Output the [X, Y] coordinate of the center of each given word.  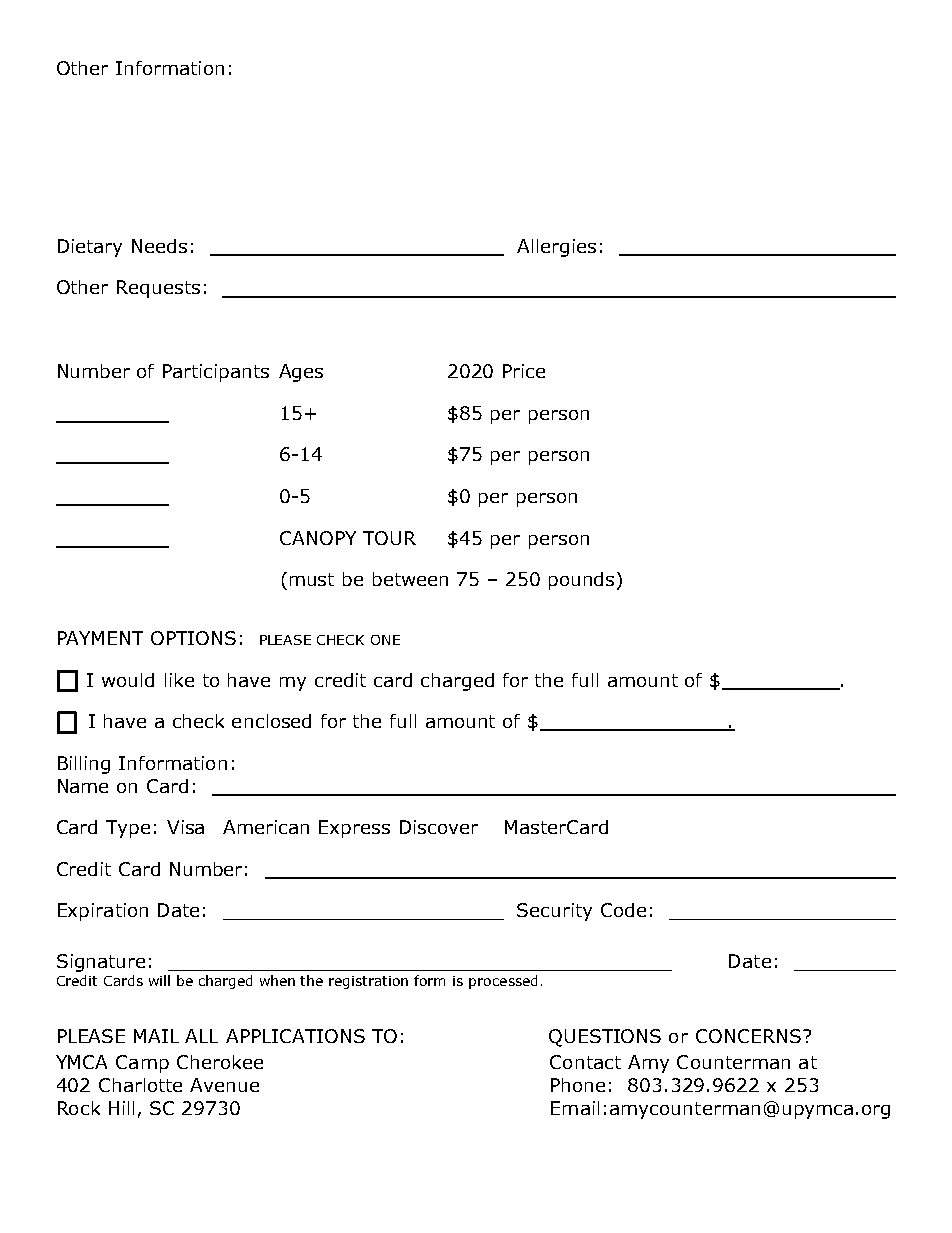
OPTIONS [193, 638]
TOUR [389, 538]
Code [623, 910]
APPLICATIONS [295, 1036]
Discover [439, 827]
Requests [158, 289]
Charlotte [140, 1085]
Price [524, 371]
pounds [583, 581]
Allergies [556, 248]
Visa [185, 827]
